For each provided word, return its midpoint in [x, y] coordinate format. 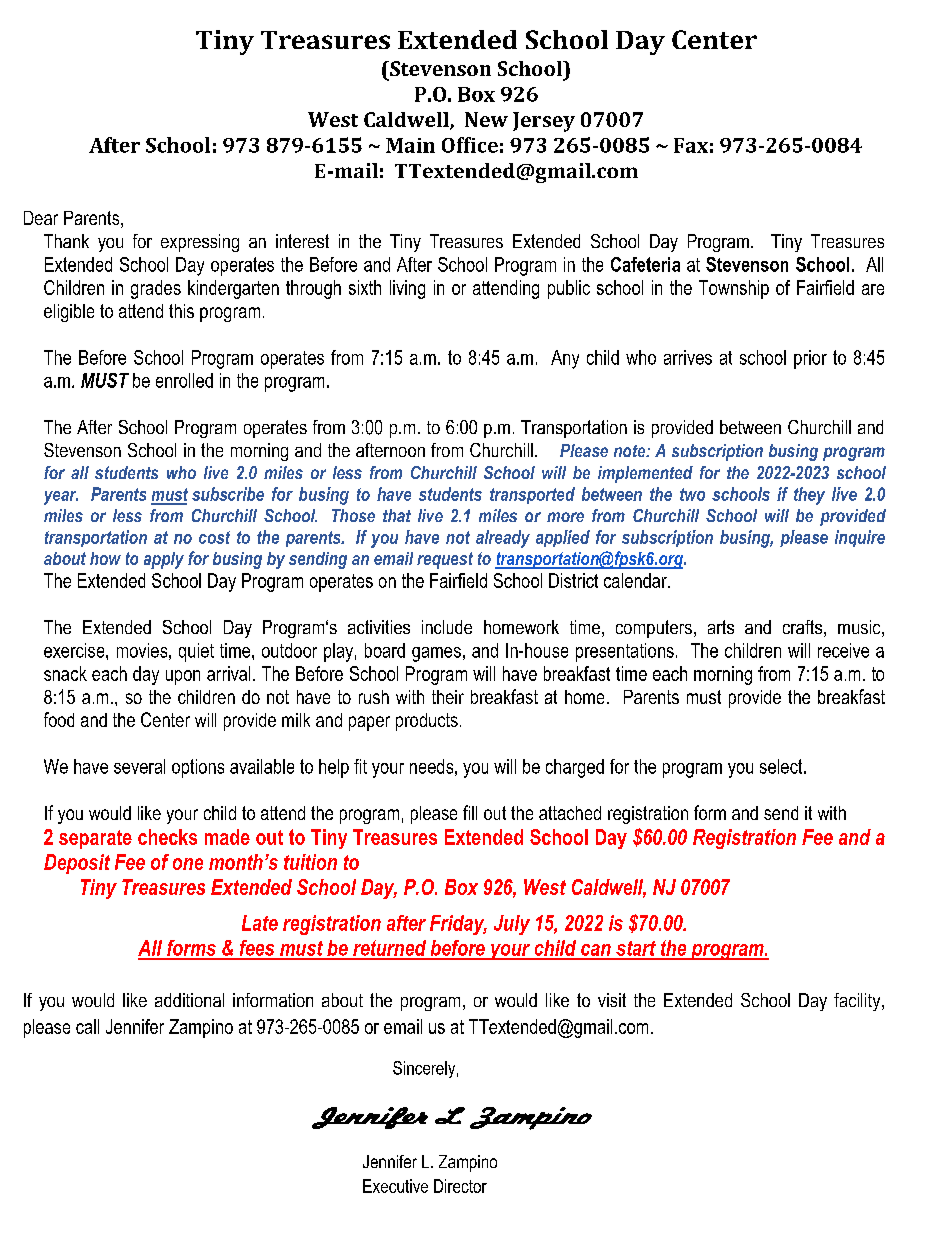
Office [470, 145]
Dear [41, 218]
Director [460, 1186]
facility [858, 1002]
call [87, 1026]
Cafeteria [645, 264]
